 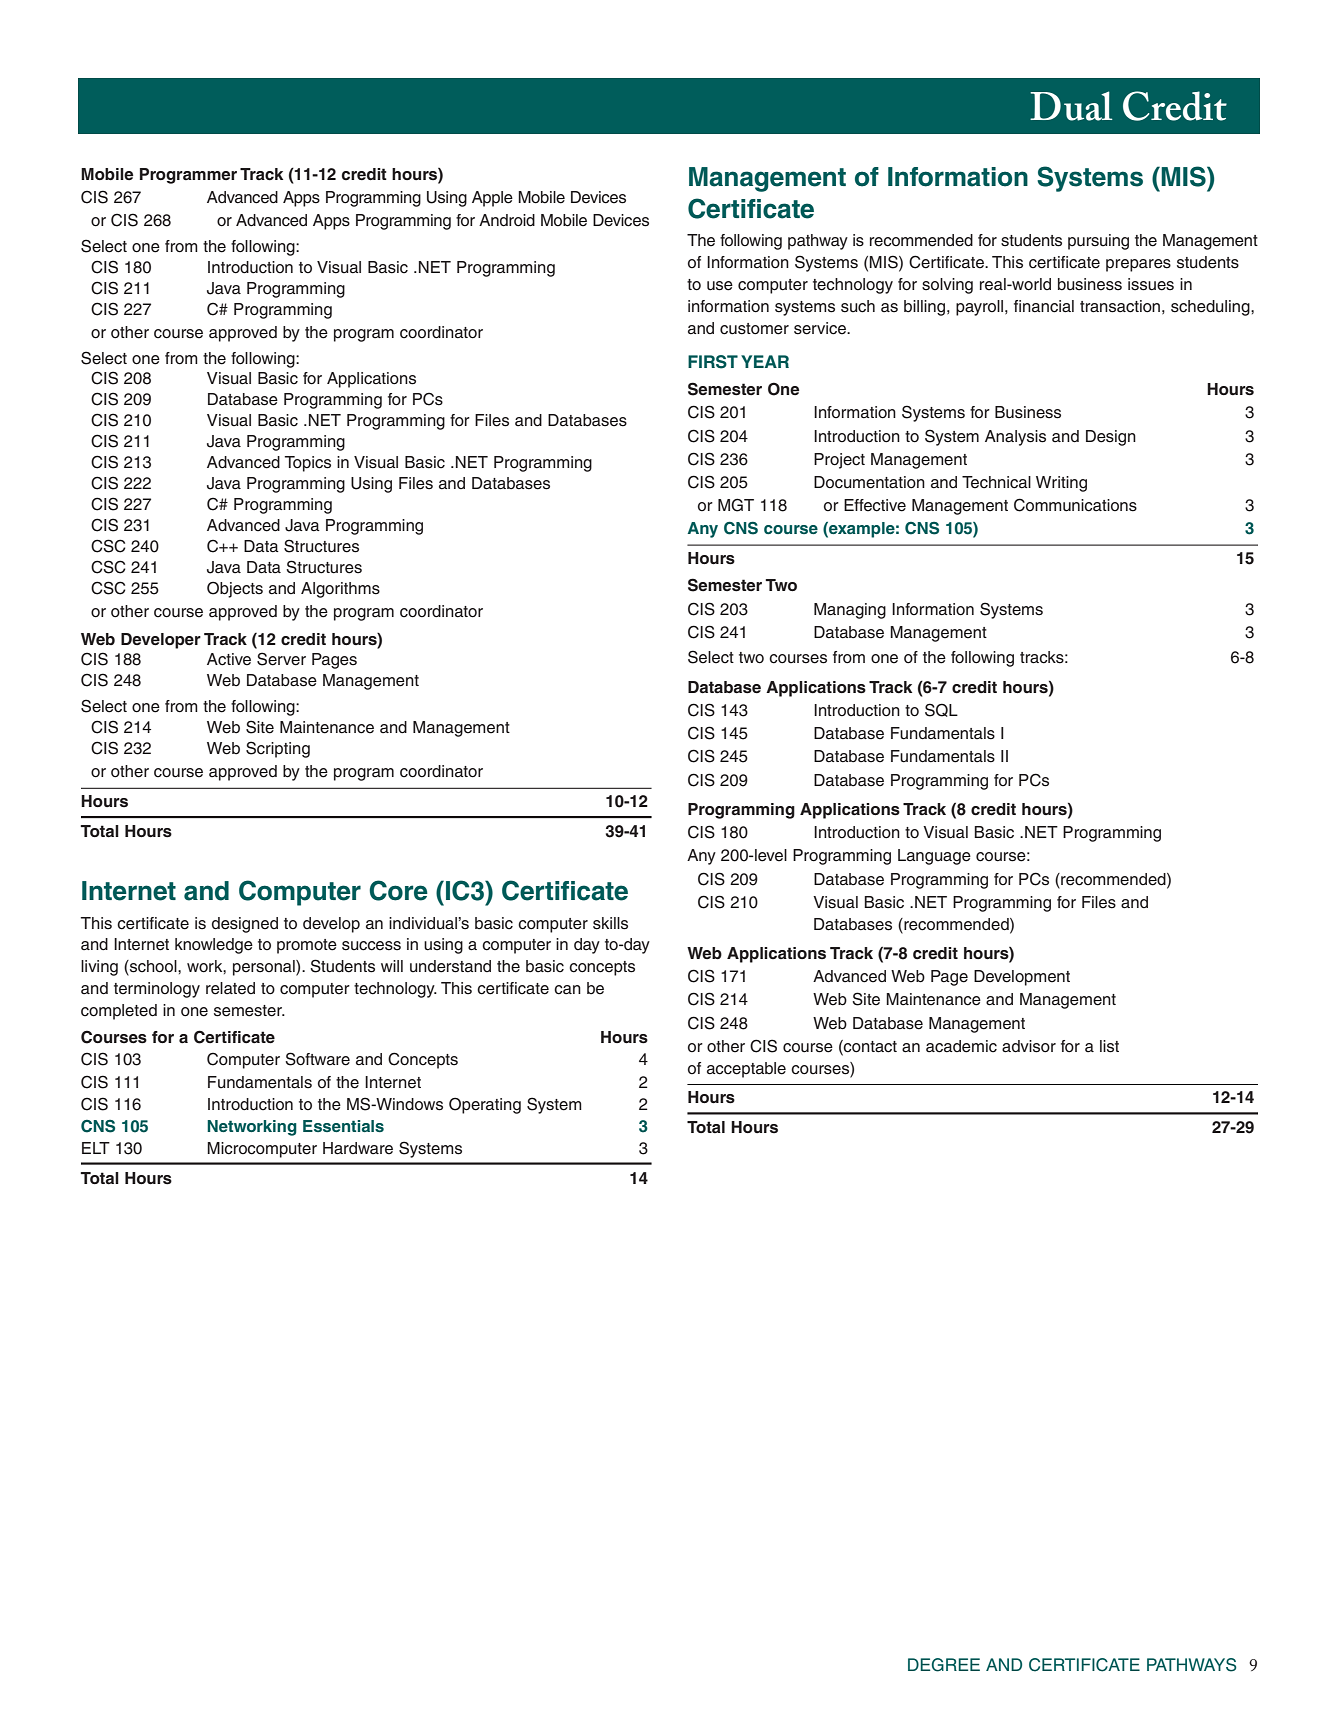 What do you see at coordinates (492, 199) in the page?
I see `Apple` at bounding box center [492, 199].
